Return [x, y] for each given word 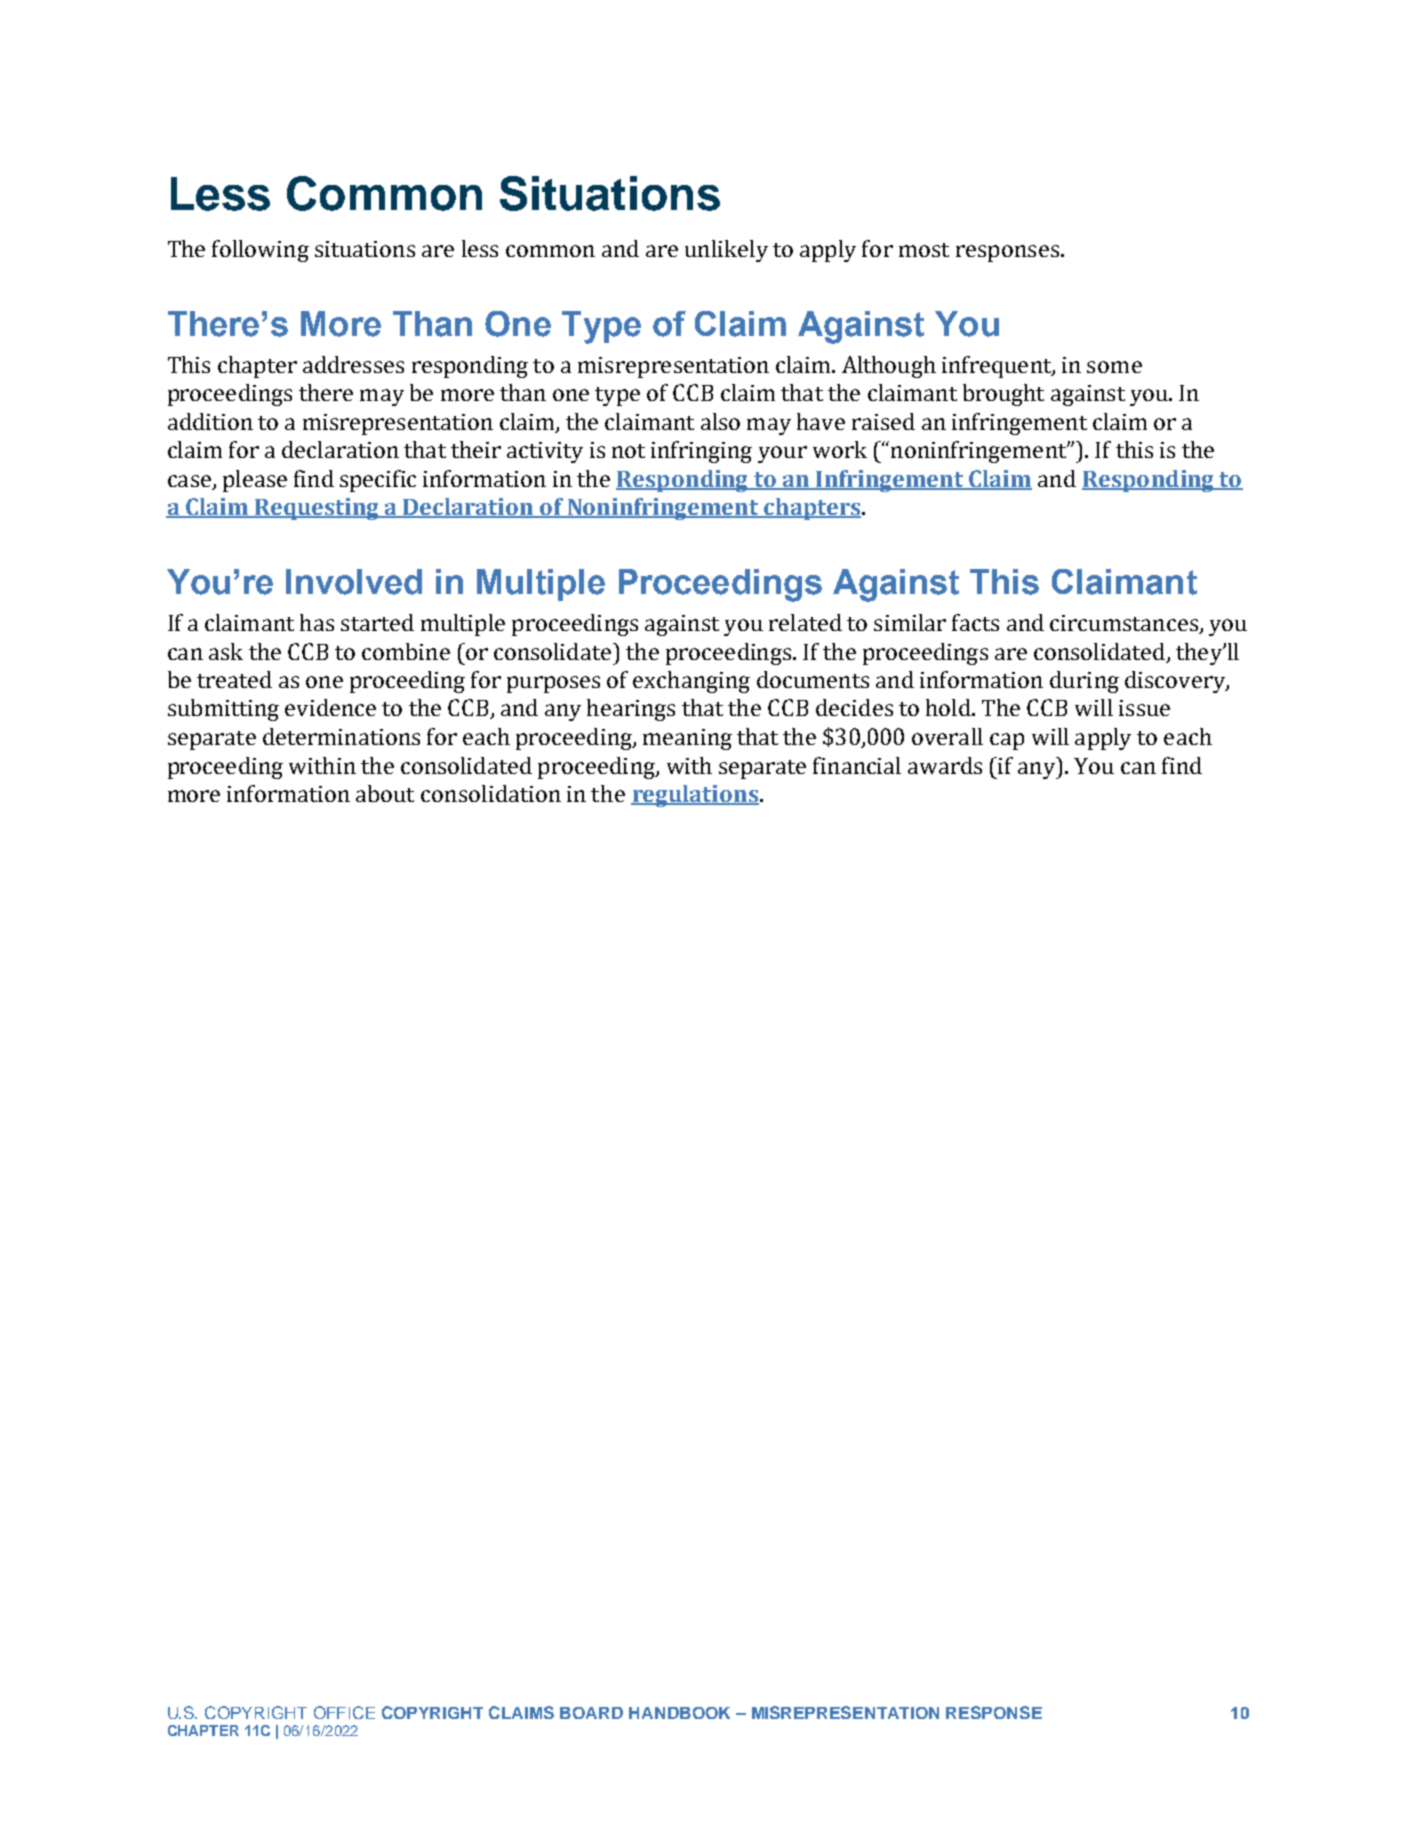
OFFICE [344, 1712]
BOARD [591, 1713]
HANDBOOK [679, 1713]
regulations [696, 796]
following [260, 251]
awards [945, 765]
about [385, 793]
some [1114, 367]
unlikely [726, 251]
